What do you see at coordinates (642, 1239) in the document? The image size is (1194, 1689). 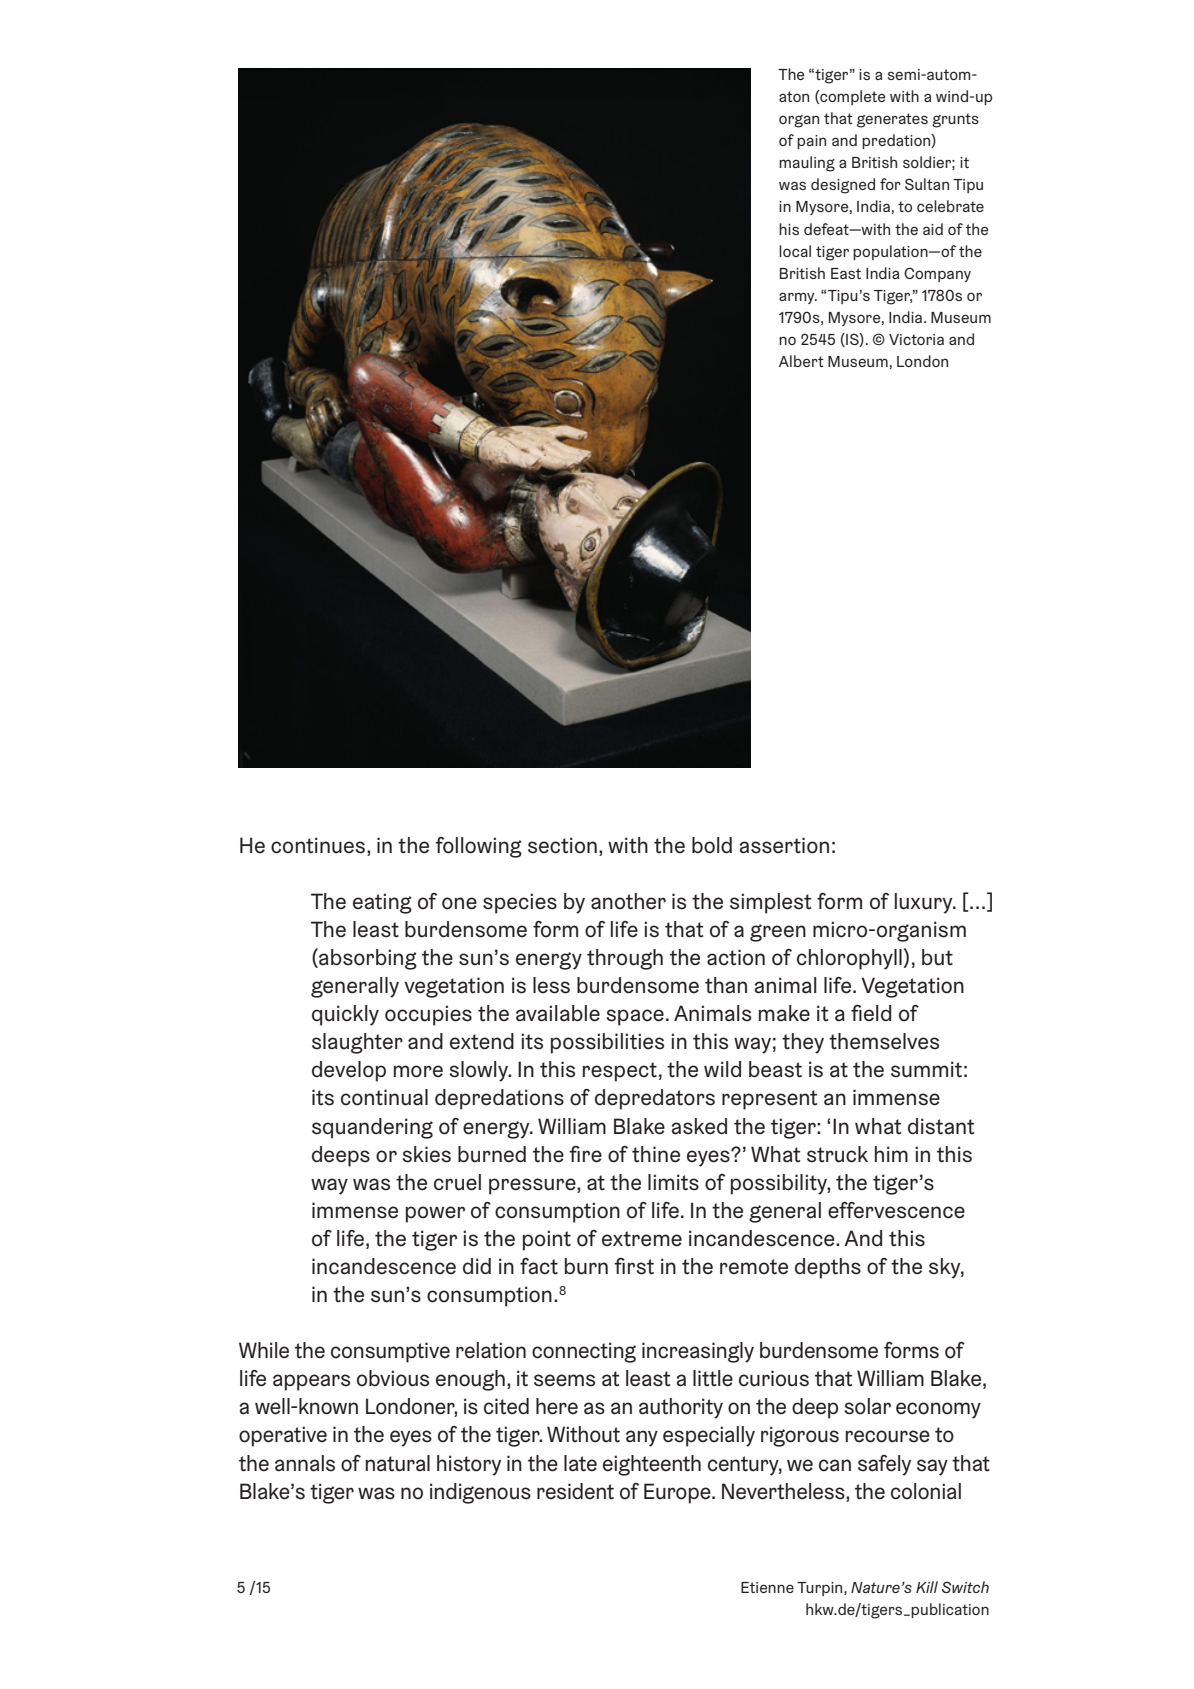 I see `extreme` at bounding box center [642, 1239].
